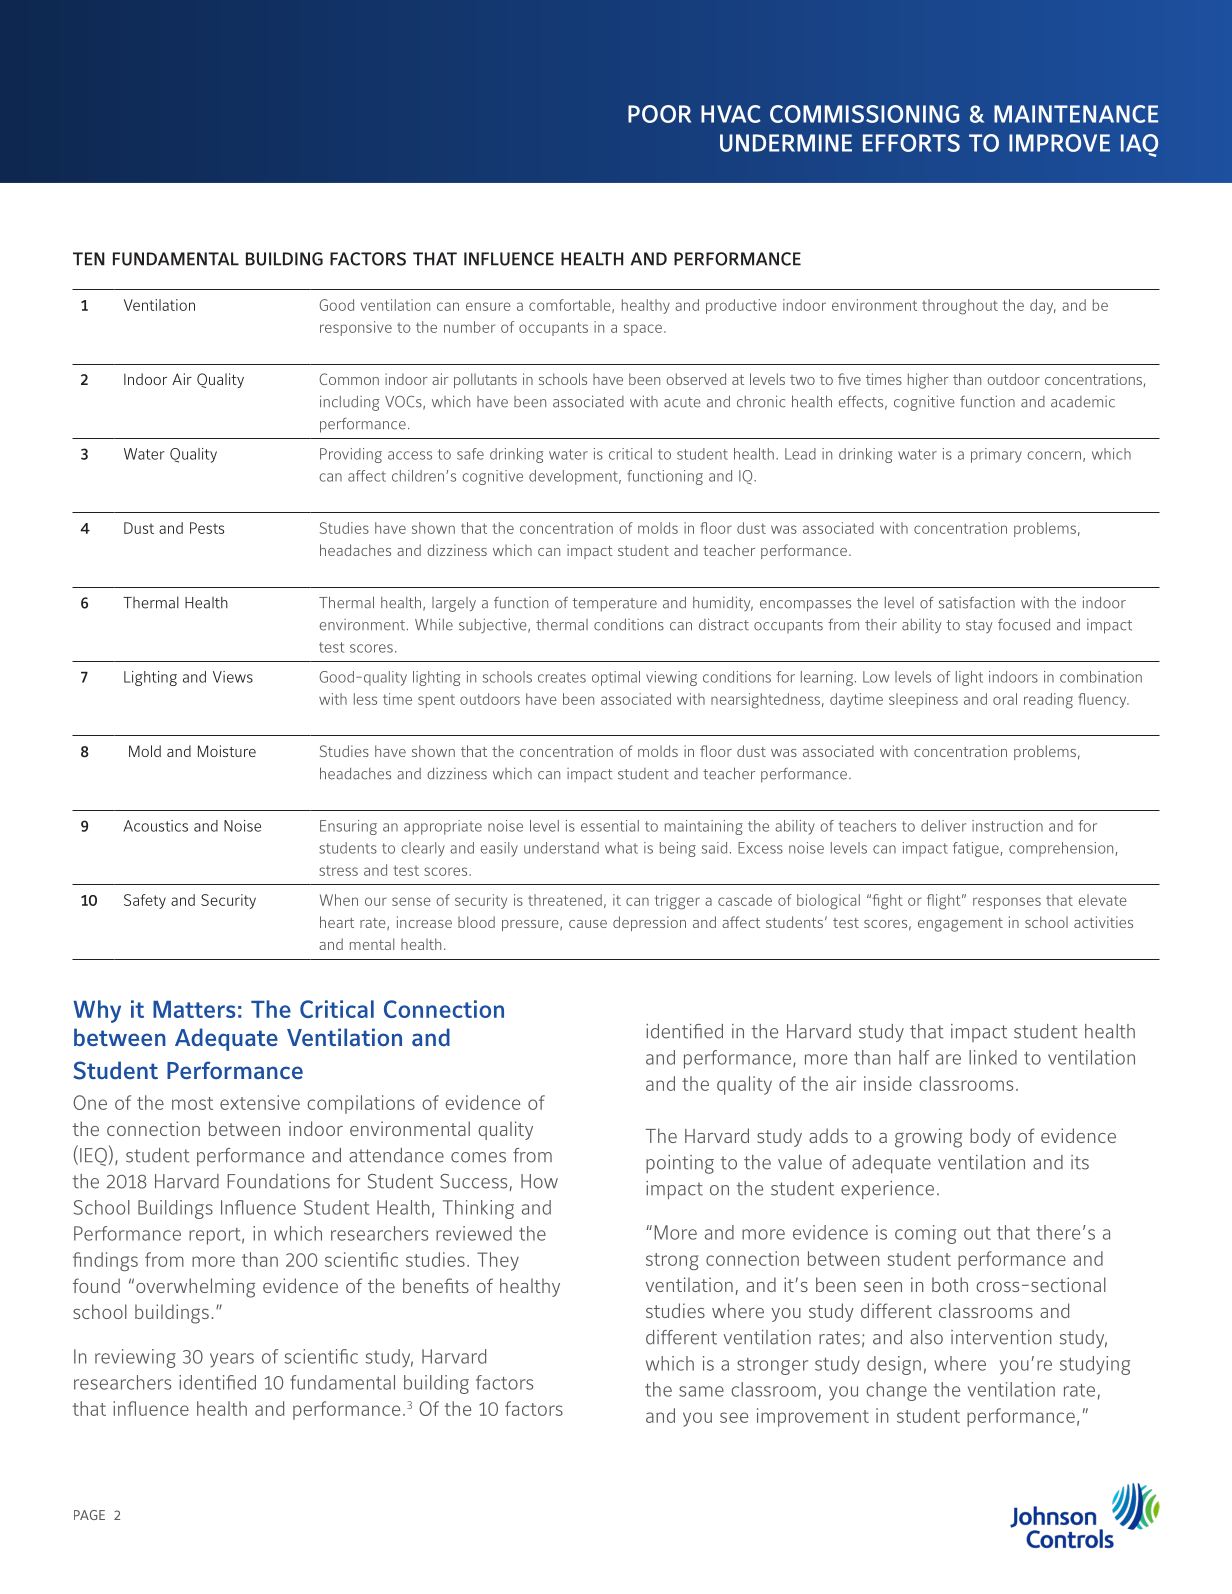 This screenshot has height=1594, width=1232. I want to click on MAINTENANCE, so click(1076, 114).
